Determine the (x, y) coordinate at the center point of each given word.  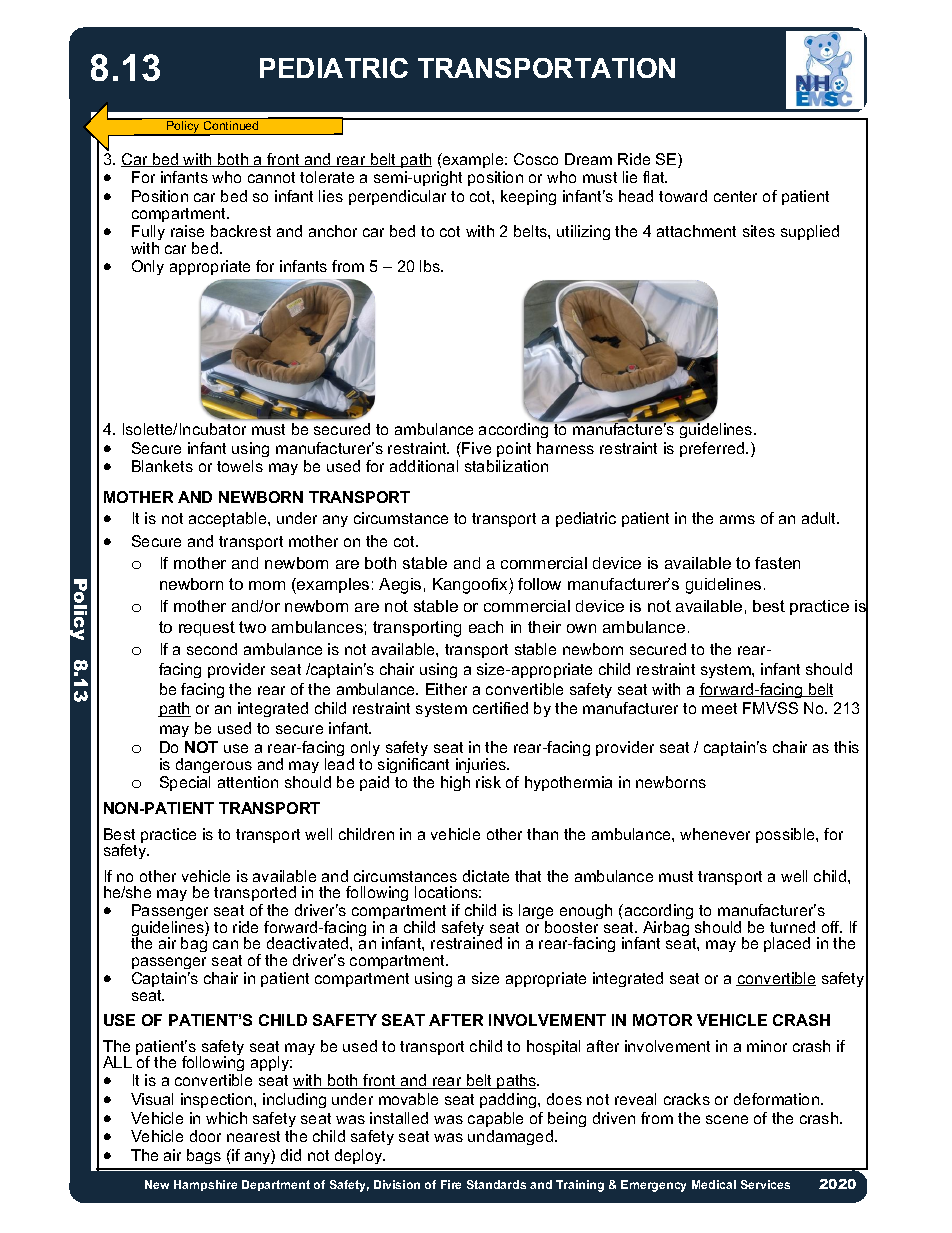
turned (792, 927)
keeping (528, 197)
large (535, 913)
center (735, 196)
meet (719, 708)
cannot (271, 177)
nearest (253, 1136)
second (212, 649)
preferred (713, 449)
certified (500, 708)
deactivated (309, 943)
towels (240, 466)
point (514, 449)
